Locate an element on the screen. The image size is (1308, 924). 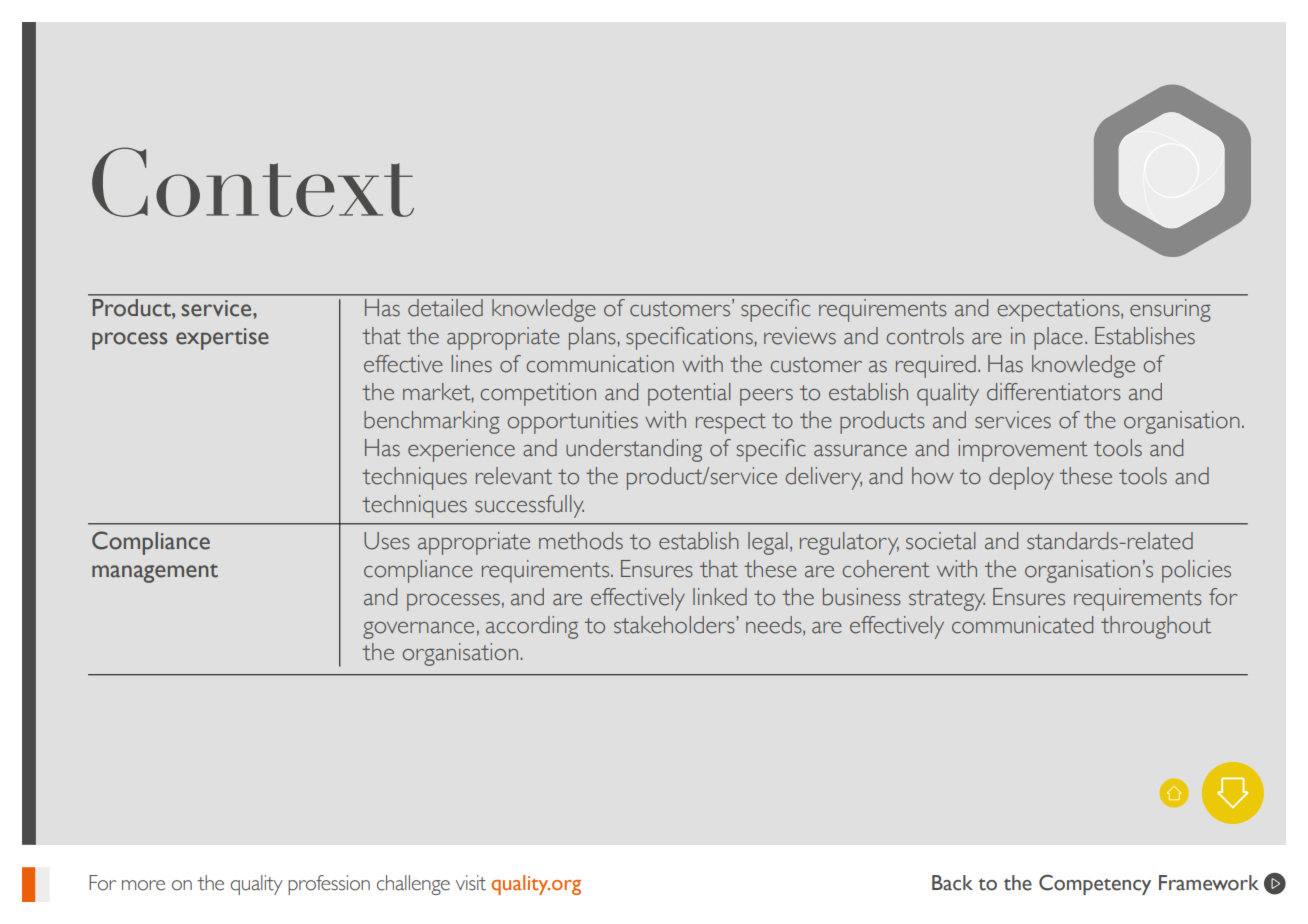
plans is located at coordinates (593, 338).
